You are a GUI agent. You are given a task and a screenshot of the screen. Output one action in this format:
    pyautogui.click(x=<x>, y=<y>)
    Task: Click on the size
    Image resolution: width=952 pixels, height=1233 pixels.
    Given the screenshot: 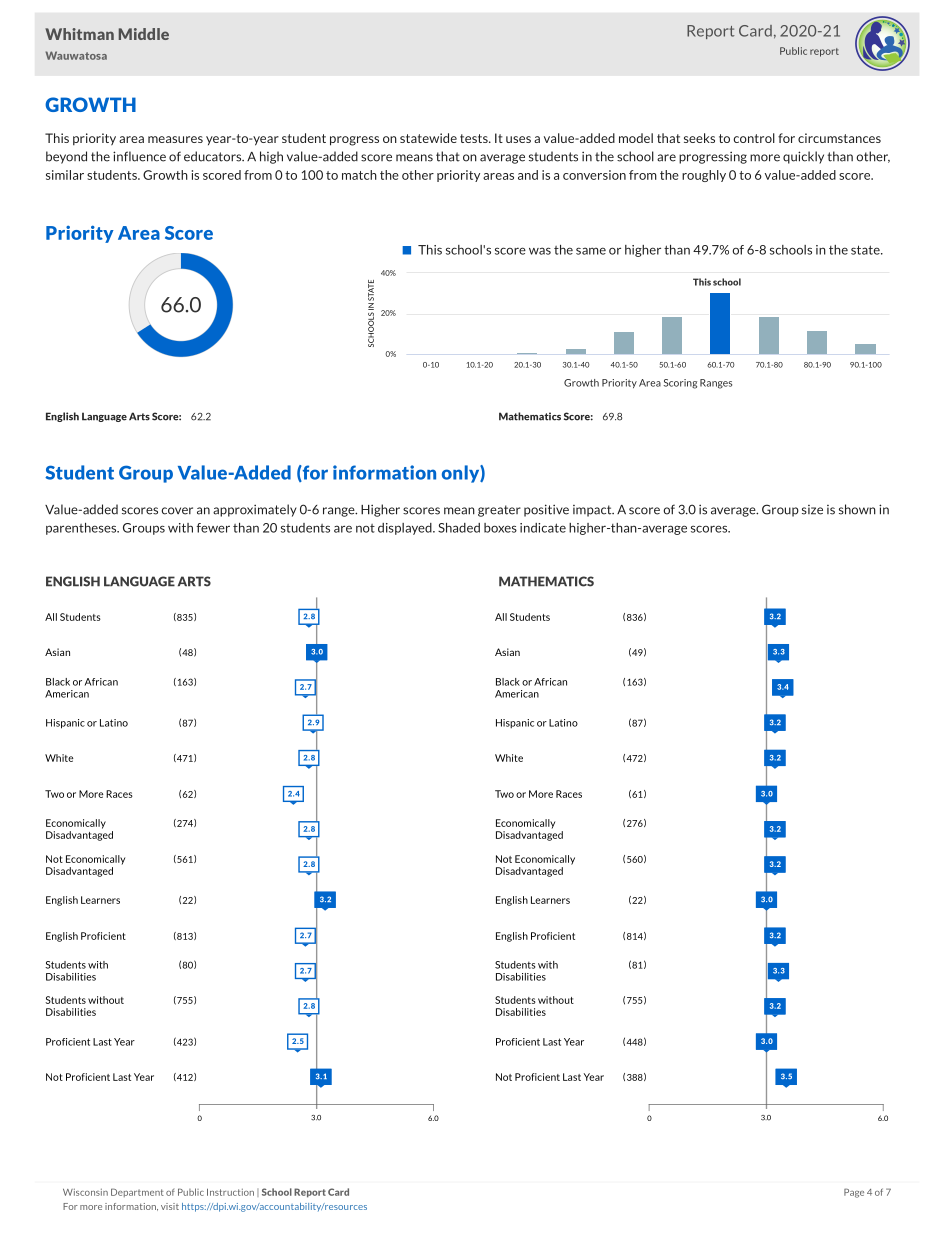 What is the action you would take?
    pyautogui.click(x=812, y=510)
